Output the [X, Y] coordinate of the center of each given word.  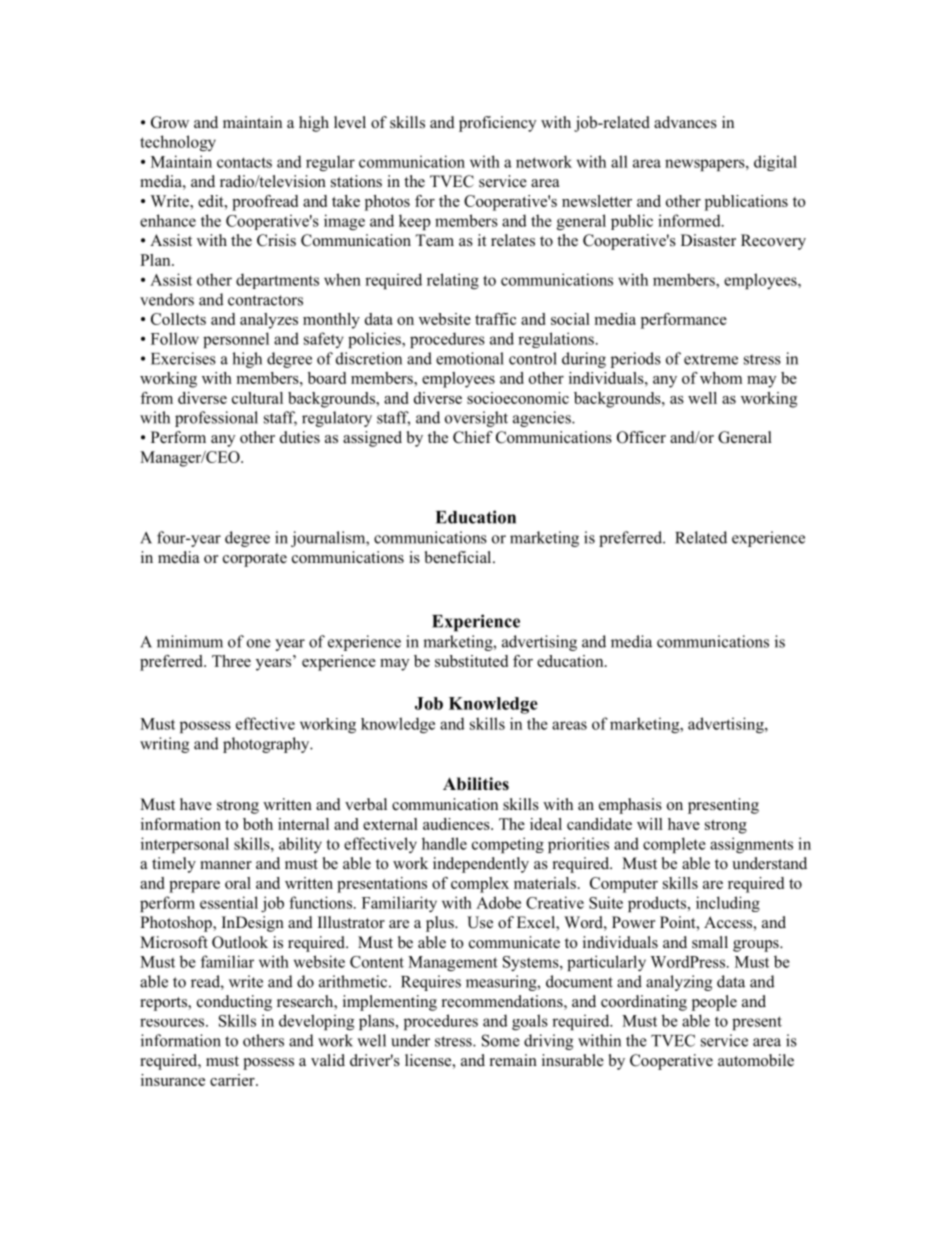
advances [685, 122]
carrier [233, 1080]
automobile [756, 1060]
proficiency [497, 124]
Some [501, 1040]
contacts [244, 162]
